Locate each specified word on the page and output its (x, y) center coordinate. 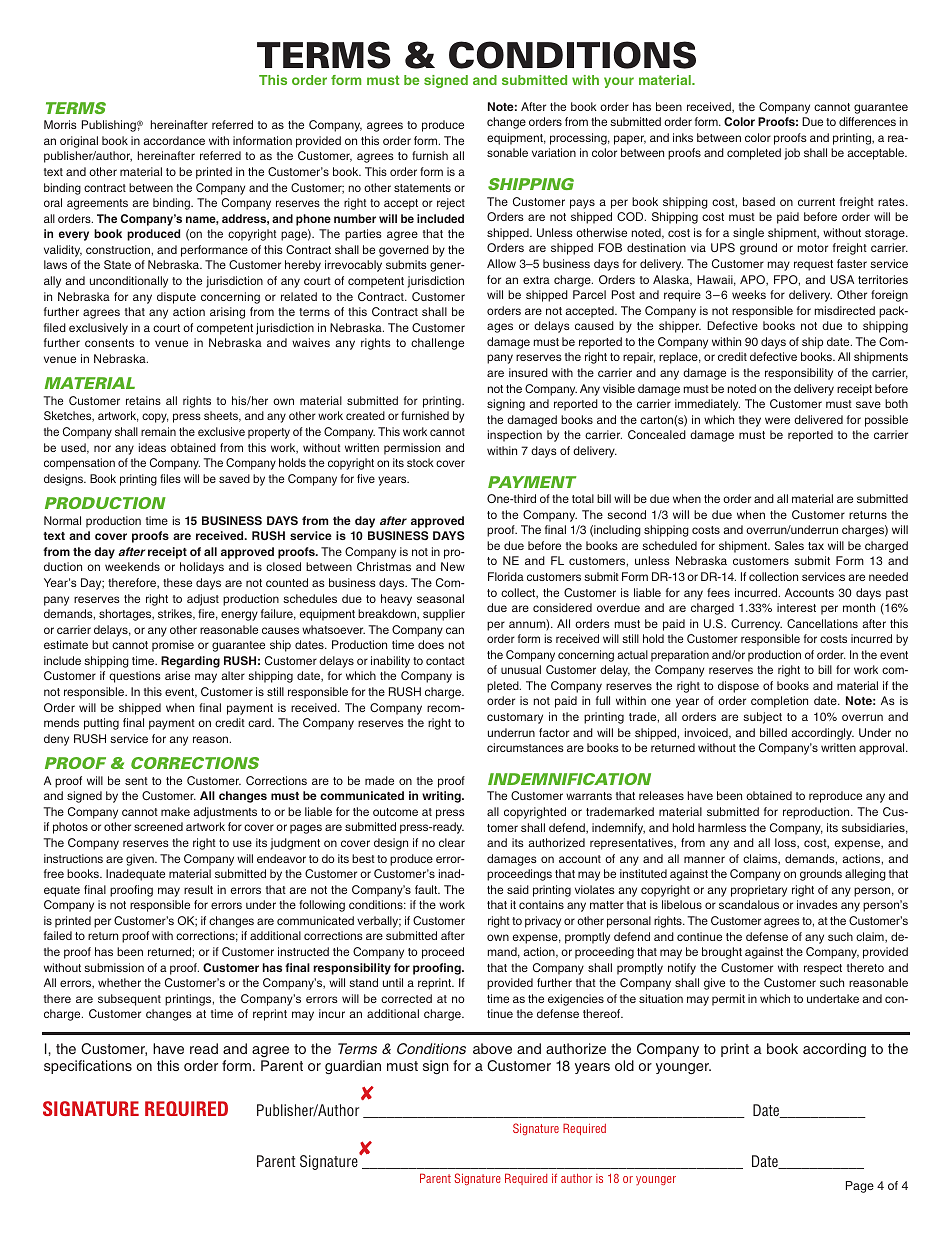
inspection (515, 436)
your (619, 82)
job (792, 154)
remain (158, 431)
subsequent (129, 1000)
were (777, 420)
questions (135, 677)
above (492, 1048)
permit (728, 1000)
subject (762, 718)
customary (515, 718)
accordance (174, 140)
